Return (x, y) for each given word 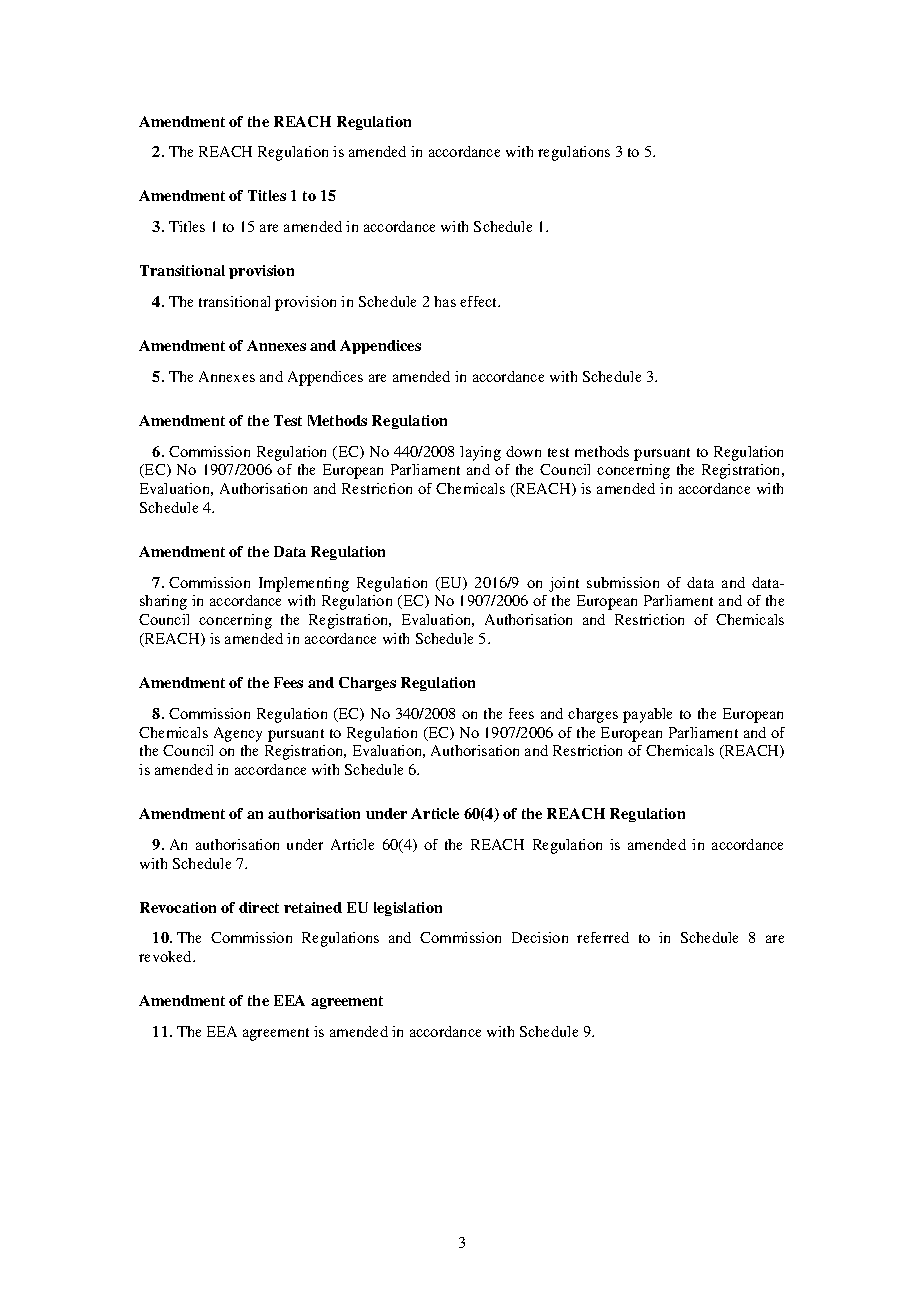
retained (313, 907)
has (445, 301)
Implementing (304, 584)
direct (259, 907)
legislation (408, 909)
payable (647, 715)
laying (480, 453)
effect (480, 301)
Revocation (178, 907)
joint (564, 584)
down (523, 451)
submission (623, 582)
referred (603, 937)
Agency (238, 734)
